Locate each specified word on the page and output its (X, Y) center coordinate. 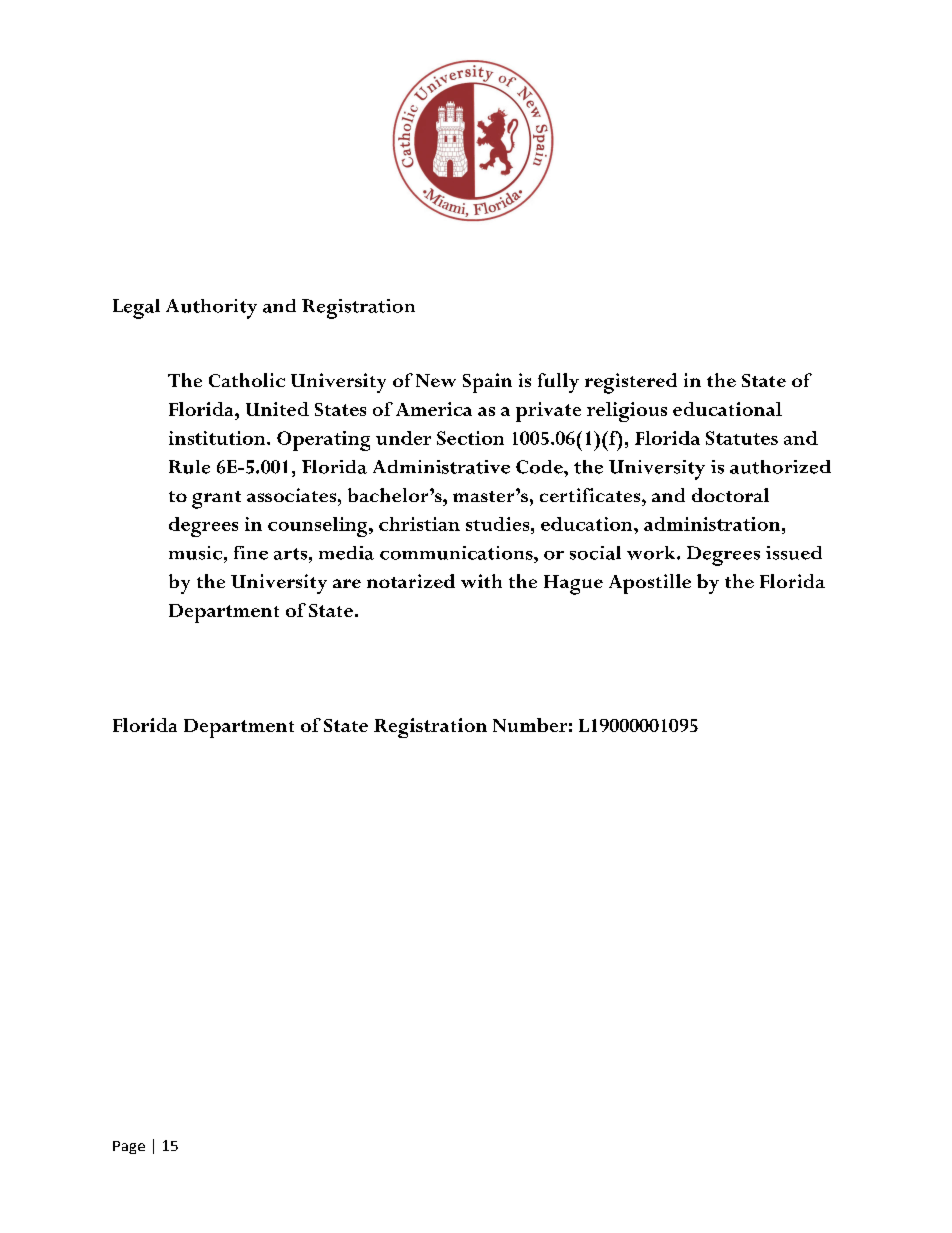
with (481, 581)
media (346, 553)
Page (129, 1147)
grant (216, 500)
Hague (573, 585)
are (347, 583)
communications (457, 553)
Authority (211, 309)
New (436, 380)
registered (631, 383)
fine (251, 553)
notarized (411, 581)
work (652, 553)
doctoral (730, 495)
